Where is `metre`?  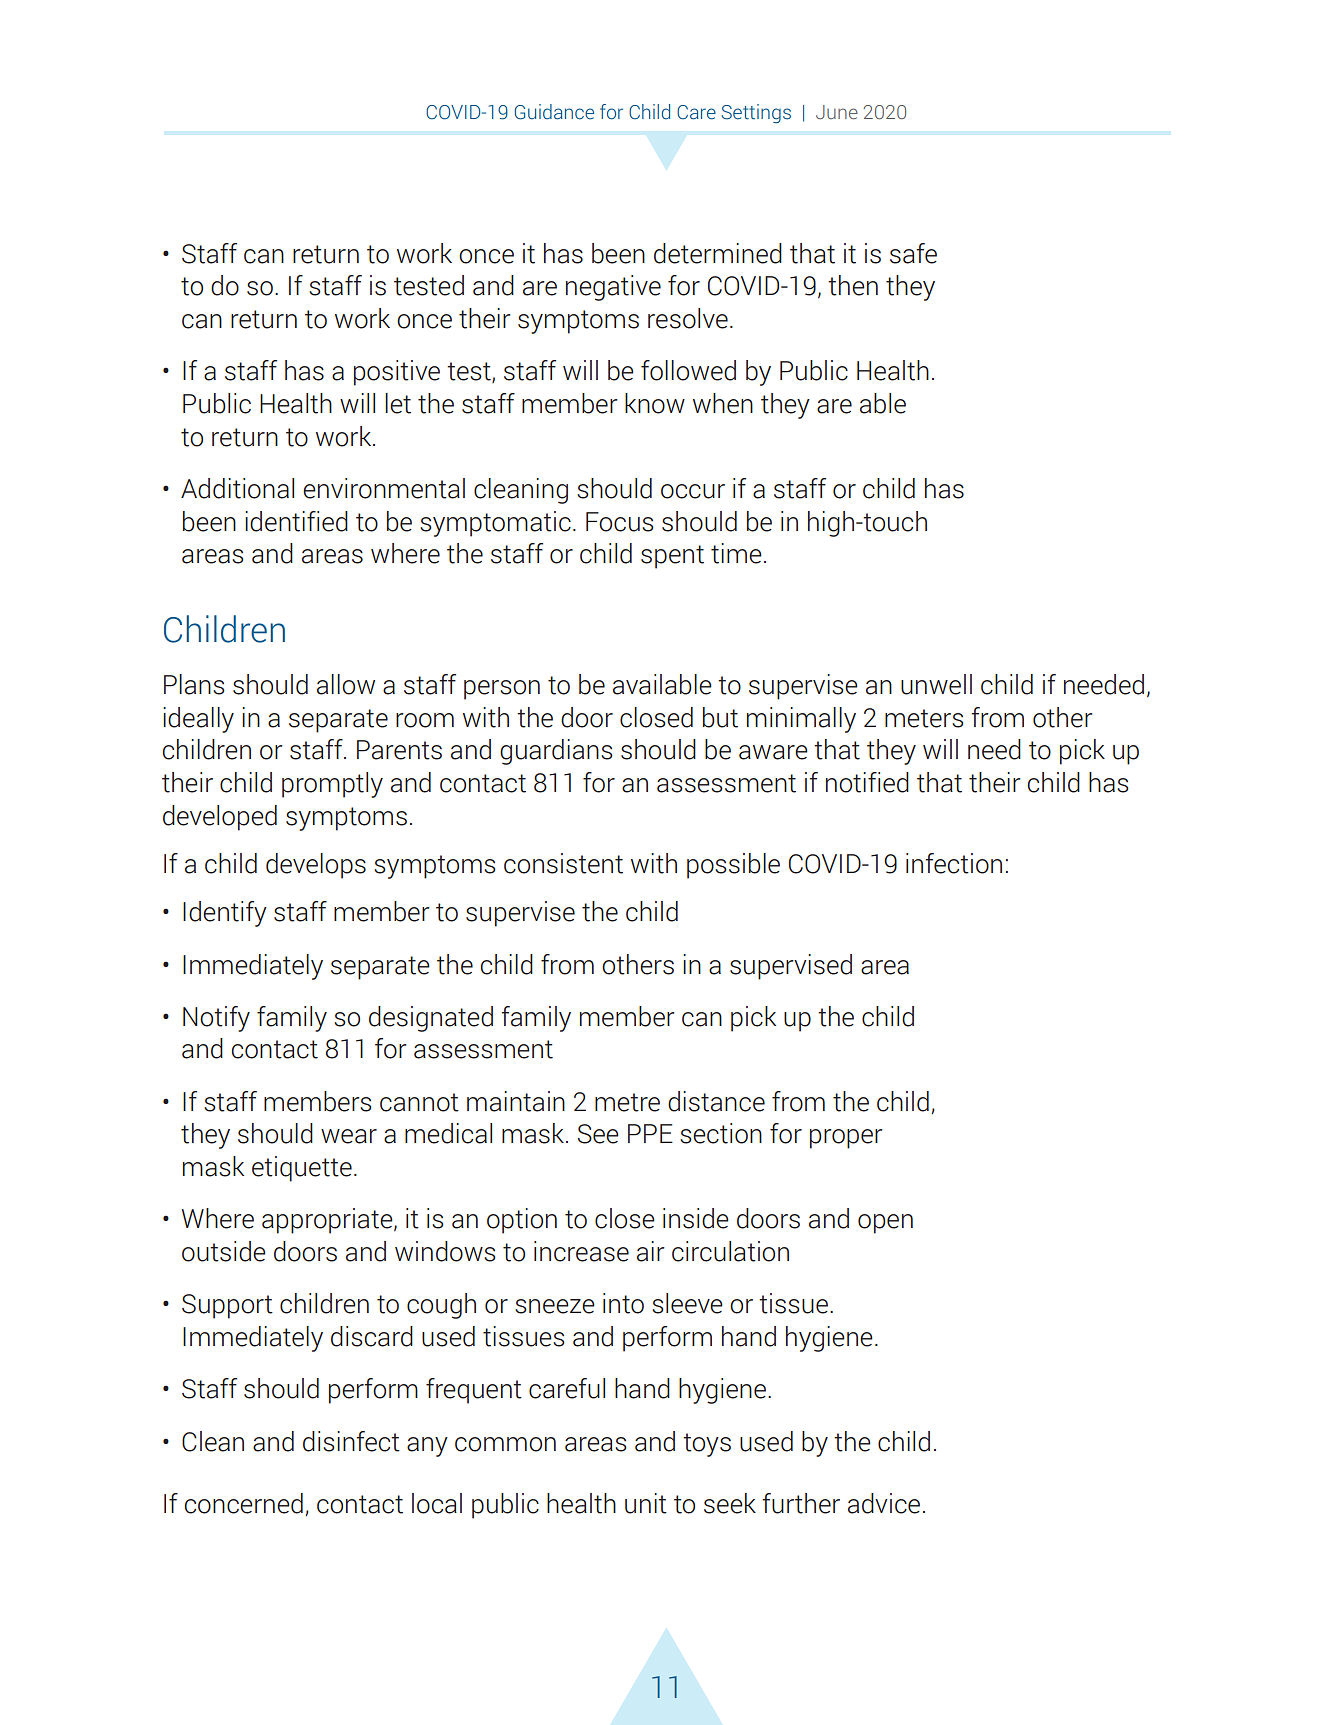 metre is located at coordinates (627, 1102).
